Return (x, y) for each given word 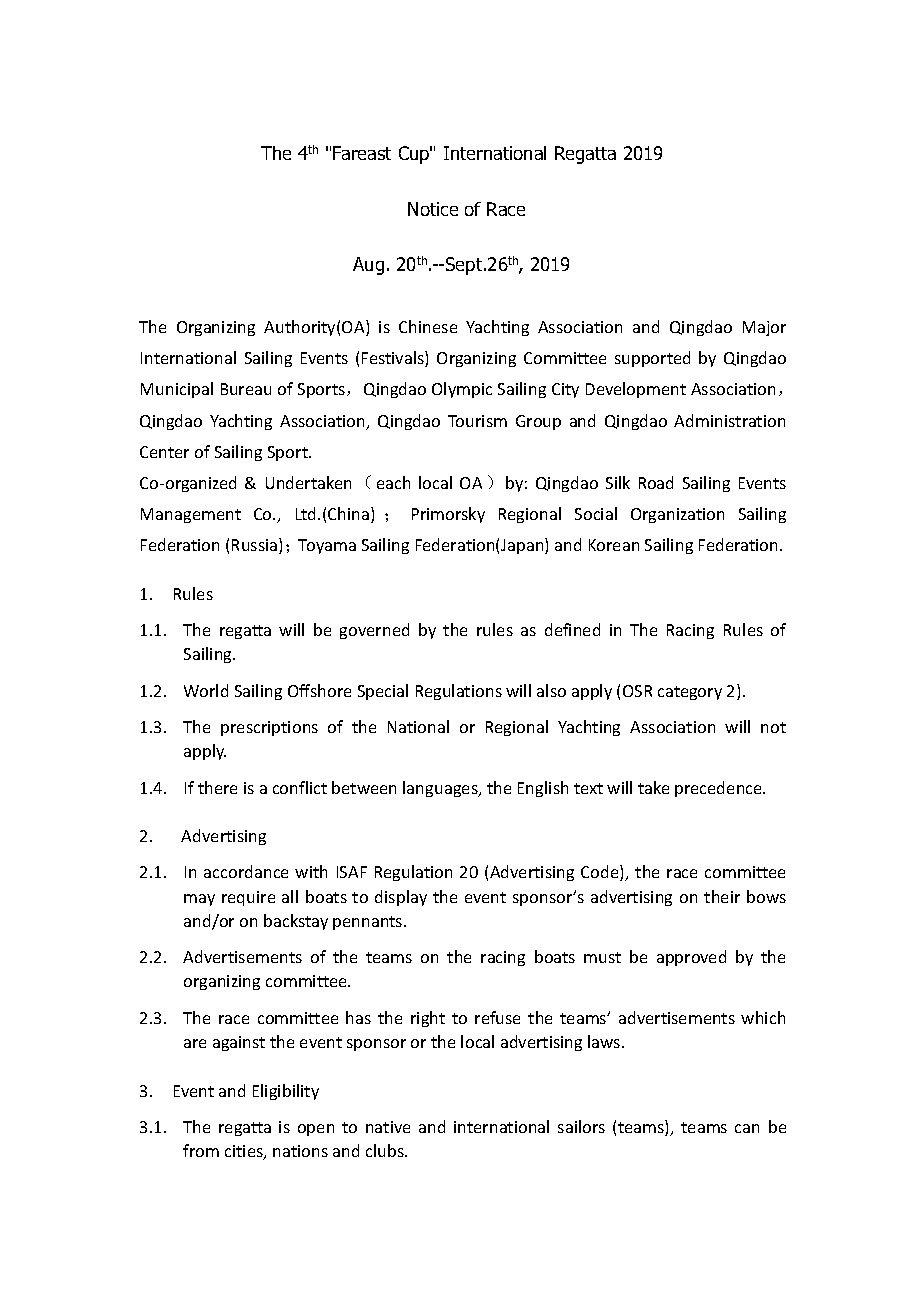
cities (245, 1152)
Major (764, 328)
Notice (433, 209)
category (690, 693)
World (206, 690)
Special (383, 692)
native (388, 1127)
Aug (368, 266)
